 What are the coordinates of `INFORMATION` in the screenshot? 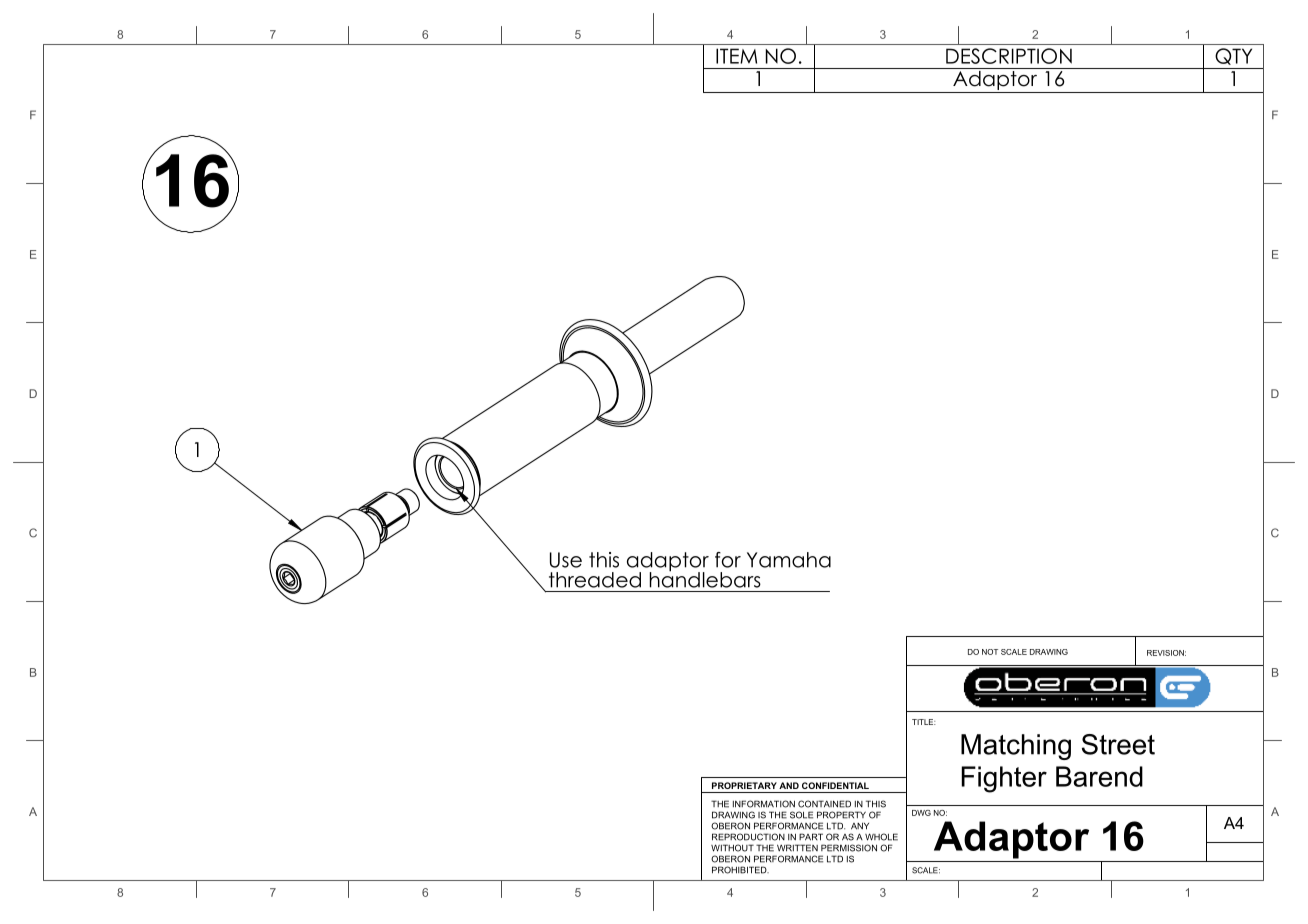 It's located at (764, 804).
